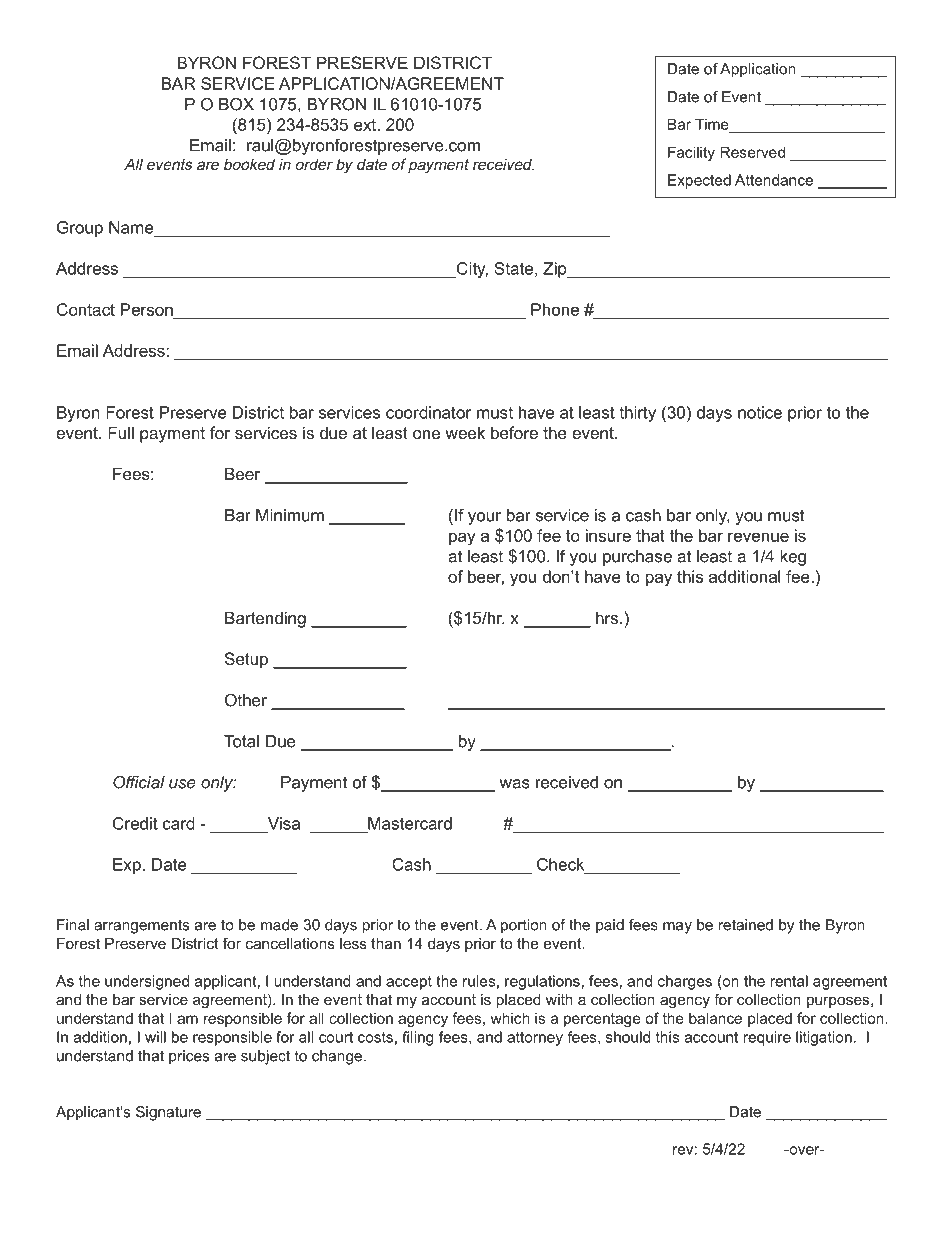 The width and height of the page is (952, 1233). What do you see at coordinates (365, 125) in the page?
I see `ext` at bounding box center [365, 125].
